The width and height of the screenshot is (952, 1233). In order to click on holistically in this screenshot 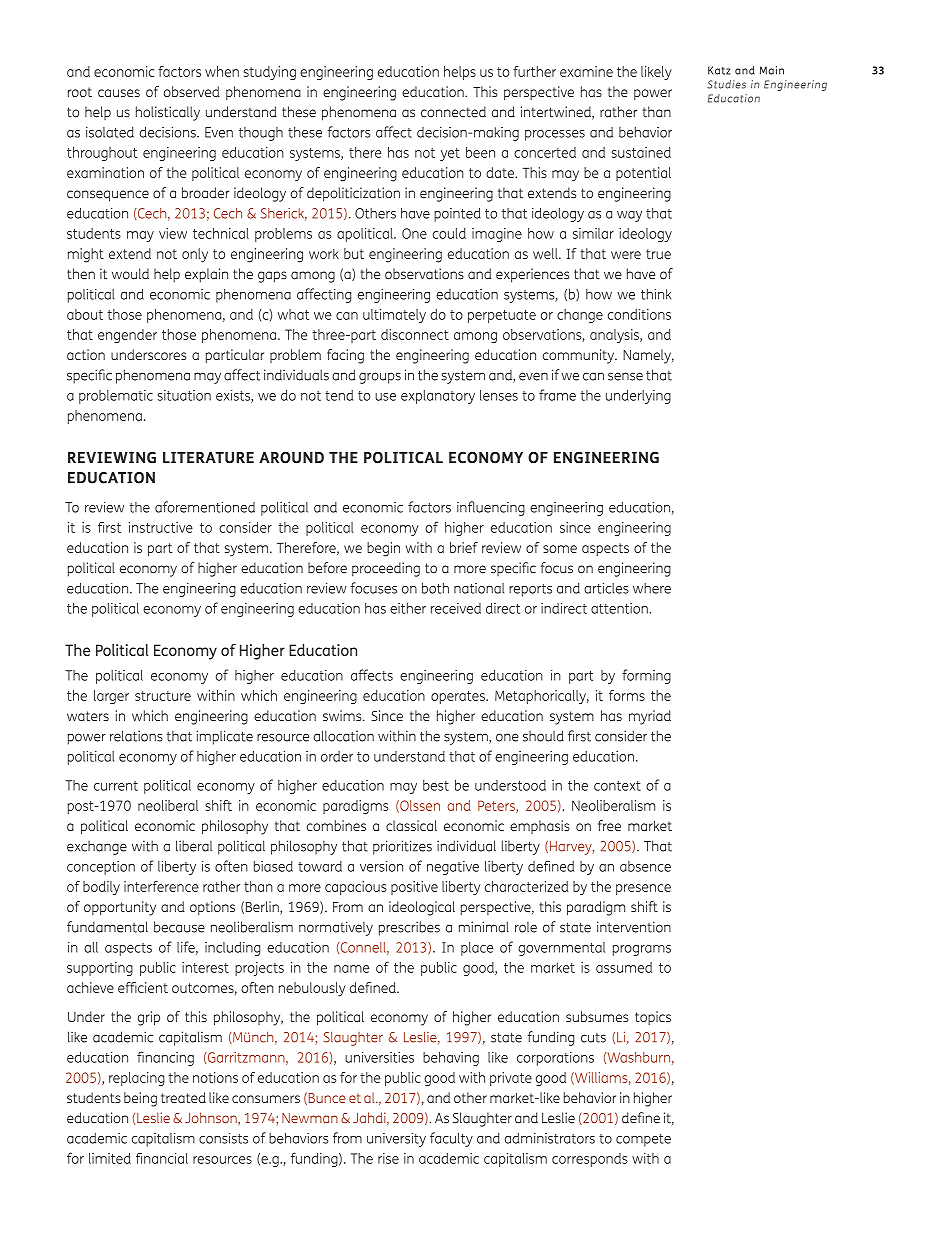, I will do `click(168, 113)`.
